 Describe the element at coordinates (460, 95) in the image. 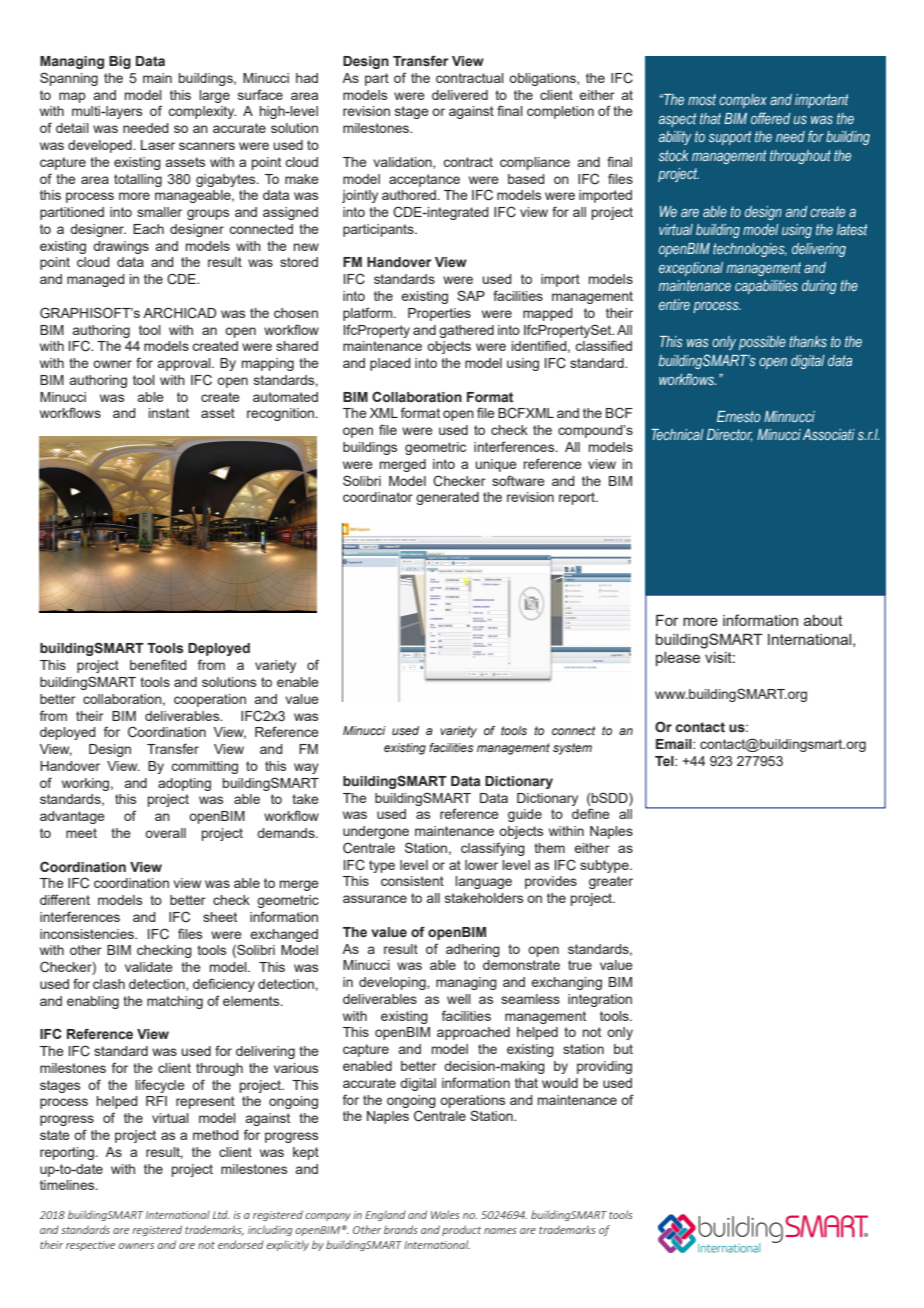

I see `delivered` at that location.
